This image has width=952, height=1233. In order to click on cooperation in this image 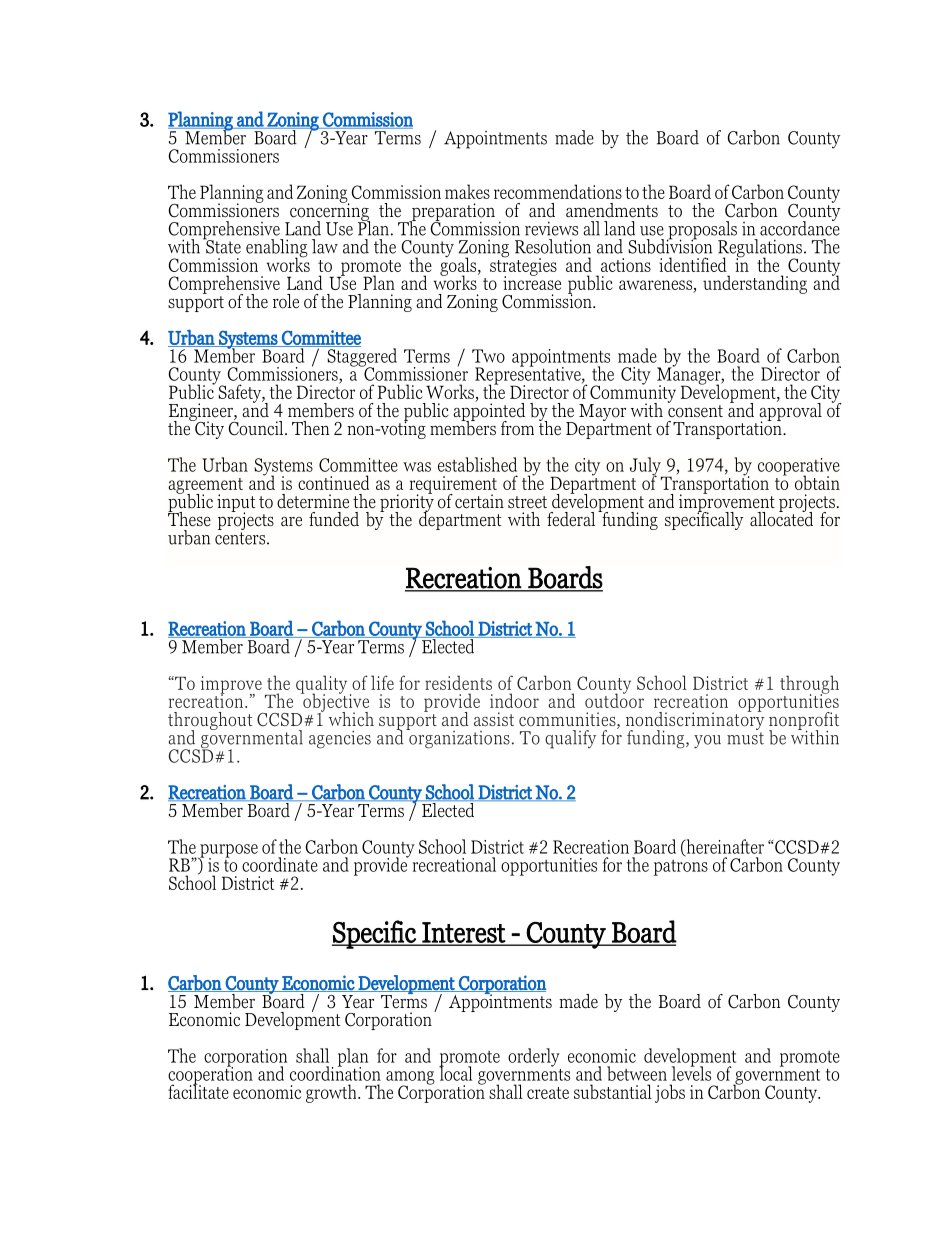, I will do `click(210, 1076)`.
